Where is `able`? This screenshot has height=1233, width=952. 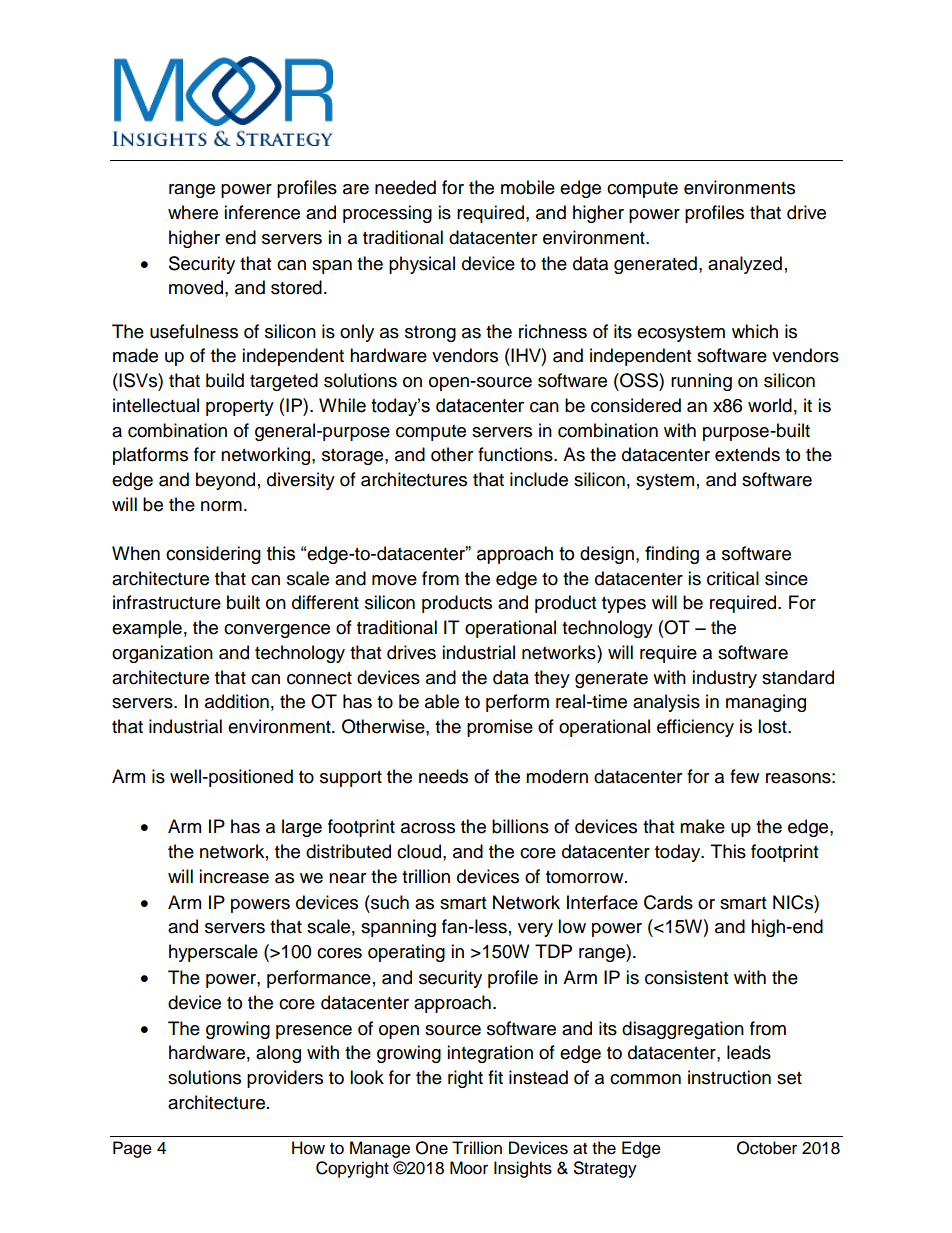 able is located at coordinates (442, 701).
